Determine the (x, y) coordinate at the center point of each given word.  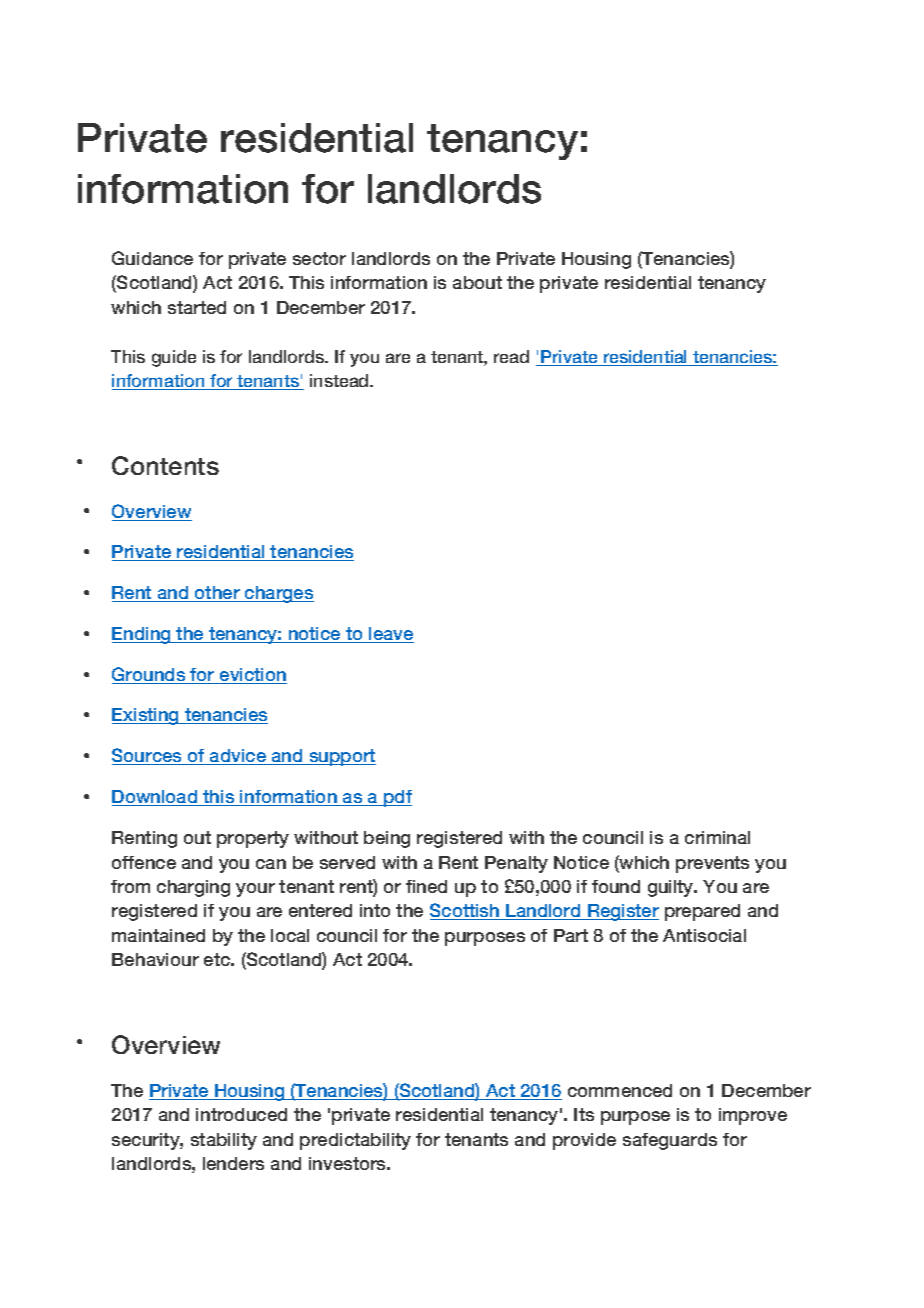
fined (426, 886)
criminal (717, 837)
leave (390, 635)
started (197, 307)
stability (224, 1141)
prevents (712, 864)
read (511, 356)
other (217, 594)
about (477, 282)
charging (193, 888)
